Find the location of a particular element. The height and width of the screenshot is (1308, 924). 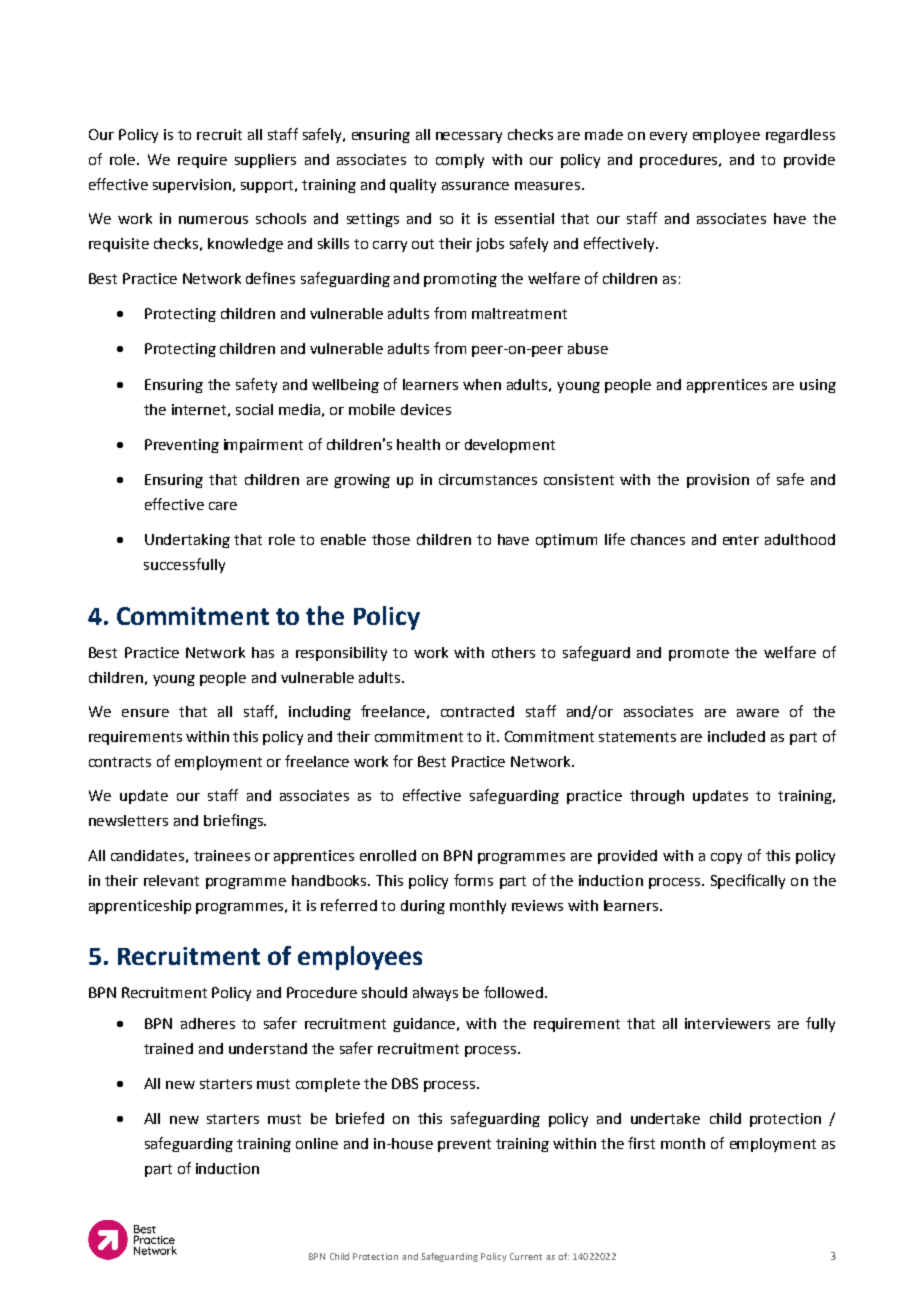

copy is located at coordinates (726, 858).
